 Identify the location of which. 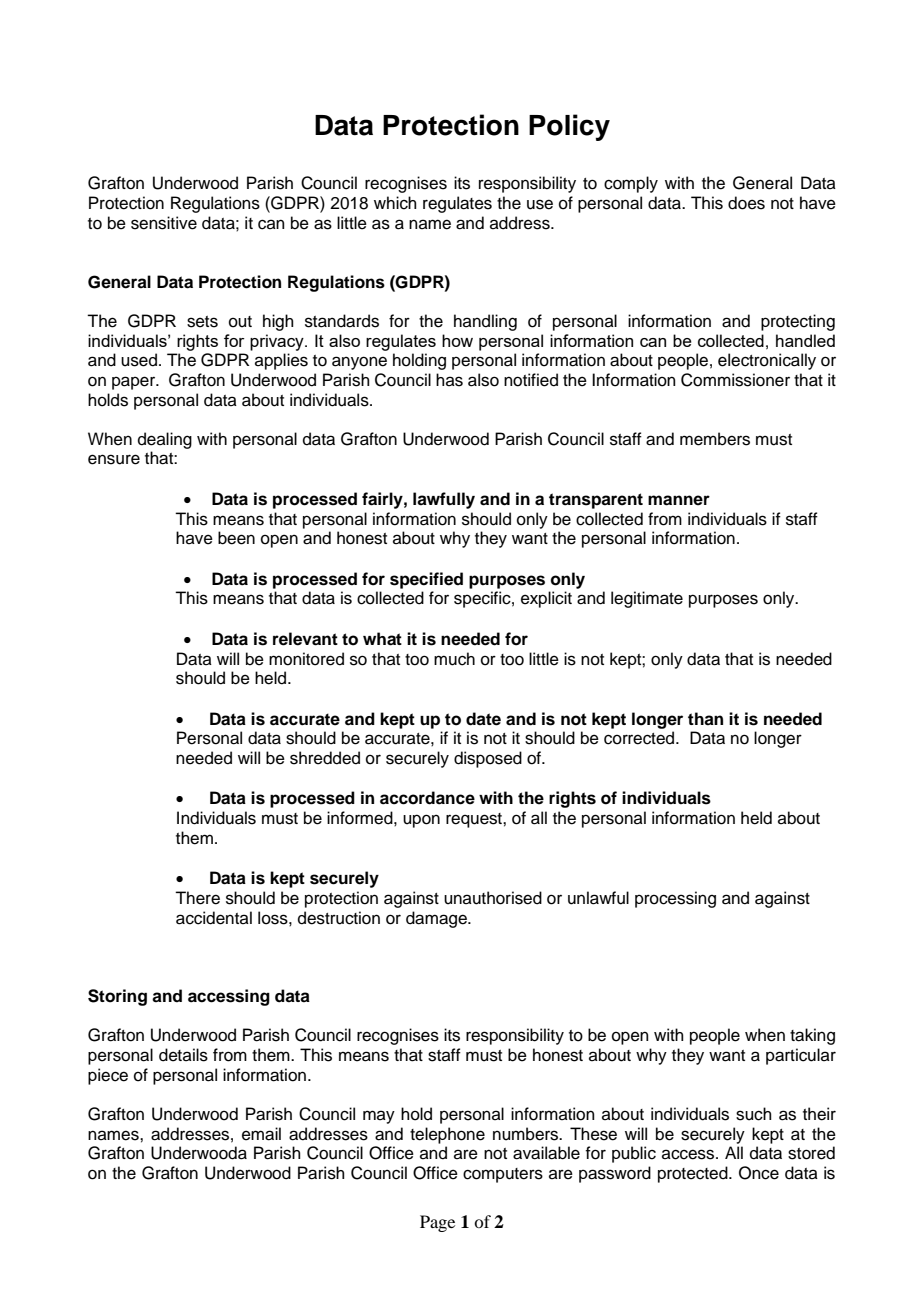
(395, 203).
